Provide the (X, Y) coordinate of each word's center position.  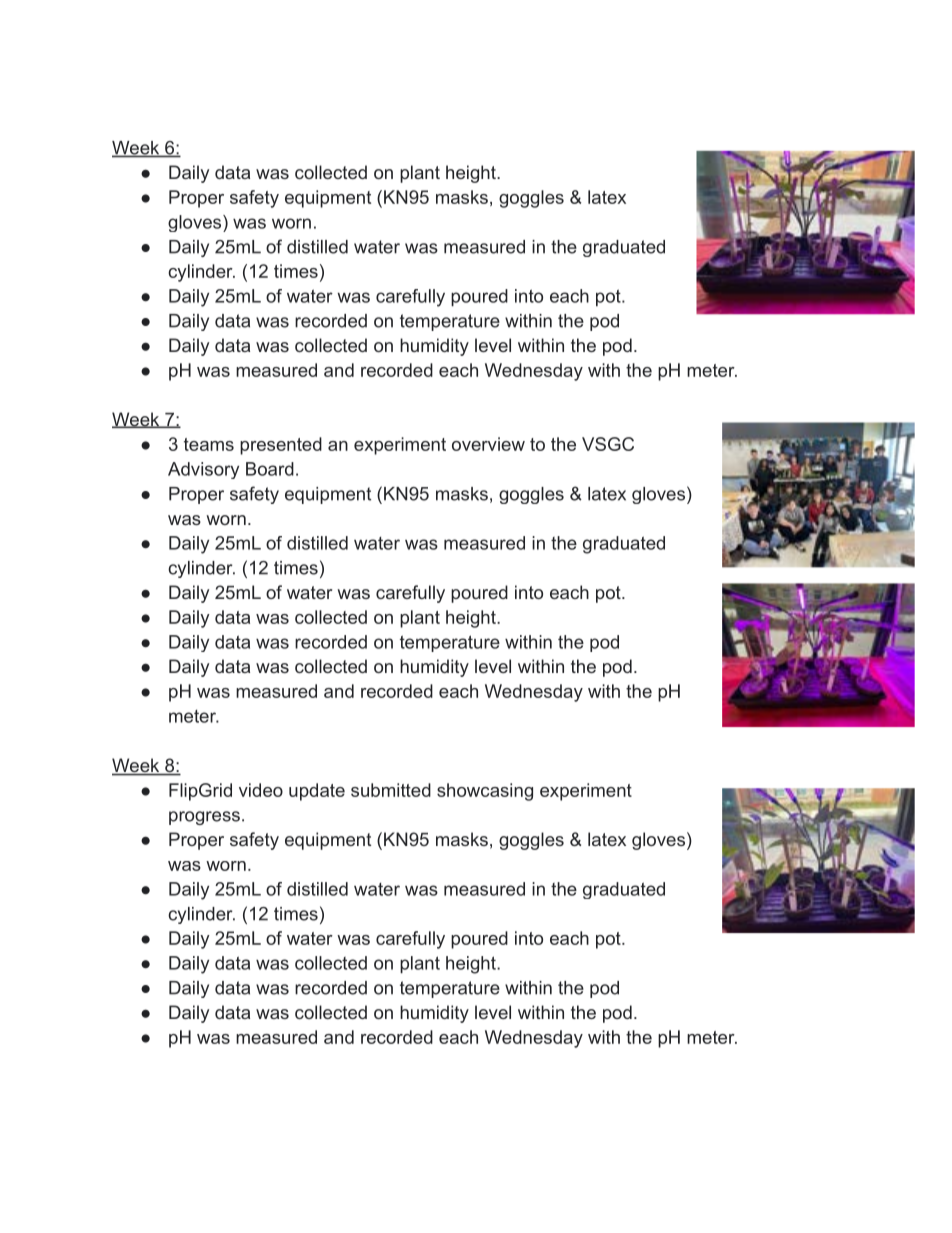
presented (281, 446)
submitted (391, 790)
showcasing (485, 792)
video (261, 790)
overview (488, 444)
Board (270, 469)
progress (204, 818)
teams (209, 444)
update (317, 792)
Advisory (203, 470)
